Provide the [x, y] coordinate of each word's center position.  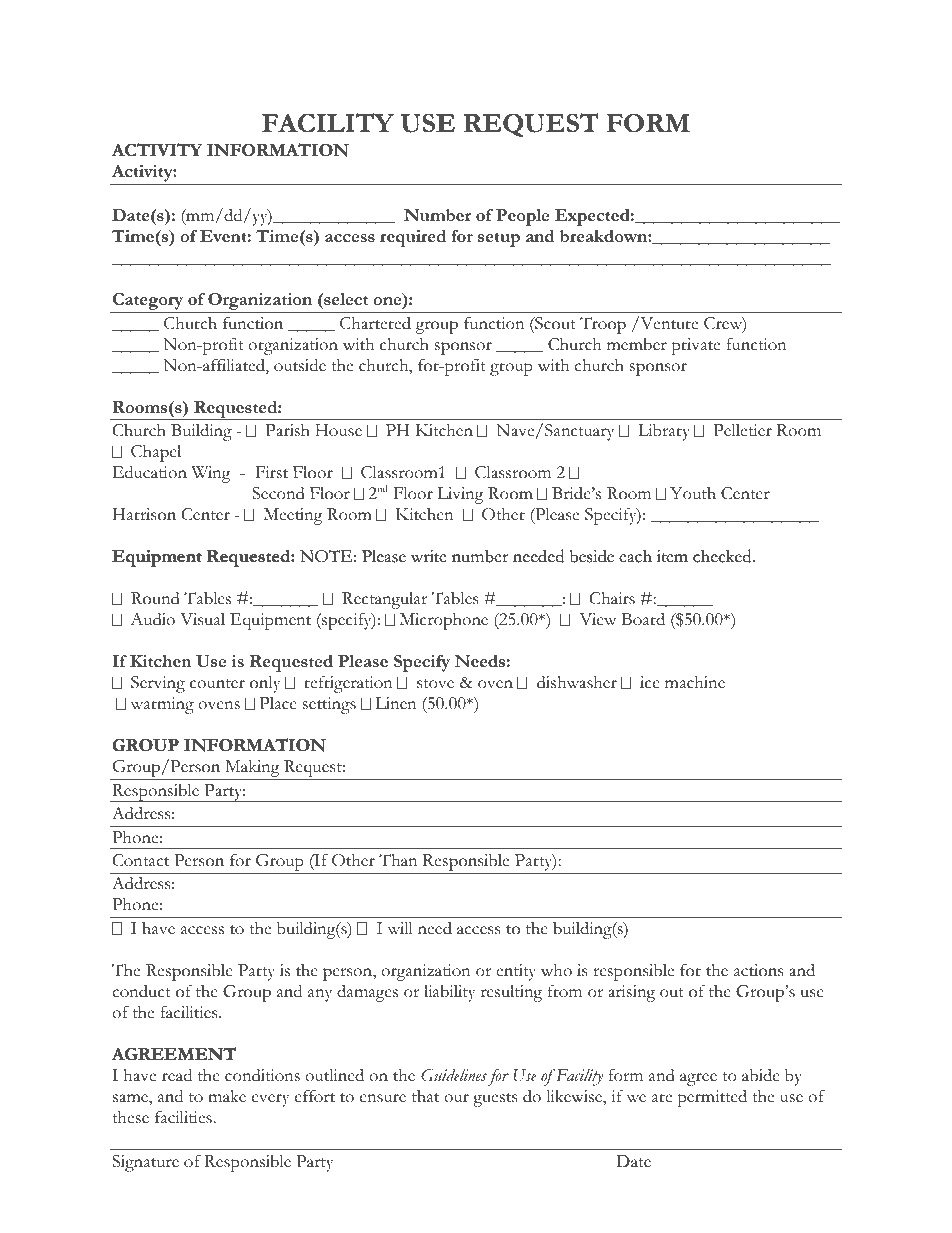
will [400, 928]
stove [435, 684]
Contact [141, 860]
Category [148, 303]
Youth [693, 493]
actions [758, 970]
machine [695, 682]
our [456, 1098]
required [413, 238]
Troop [603, 325]
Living [461, 495]
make [227, 1096]
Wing [211, 474]
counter [217, 684]
